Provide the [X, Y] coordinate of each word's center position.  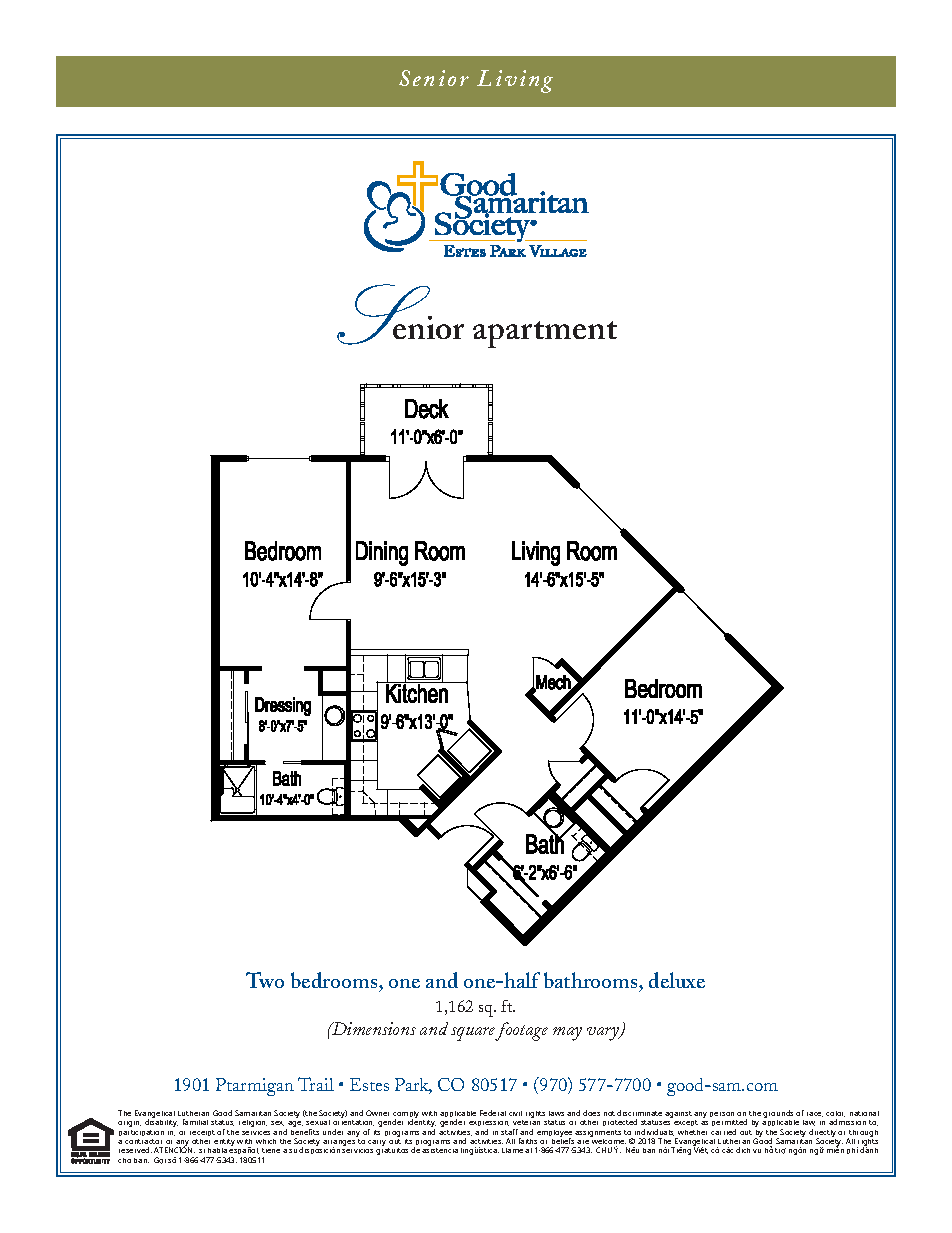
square [473, 1034]
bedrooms [335, 980]
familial [195, 1122]
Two [265, 980]
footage [521, 1031]
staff [509, 1132]
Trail [316, 1084]
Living [515, 81]
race [815, 1114]
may [567, 1034]
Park [413, 1086]
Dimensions [373, 1028]
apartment [545, 334]
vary [604, 1034]
